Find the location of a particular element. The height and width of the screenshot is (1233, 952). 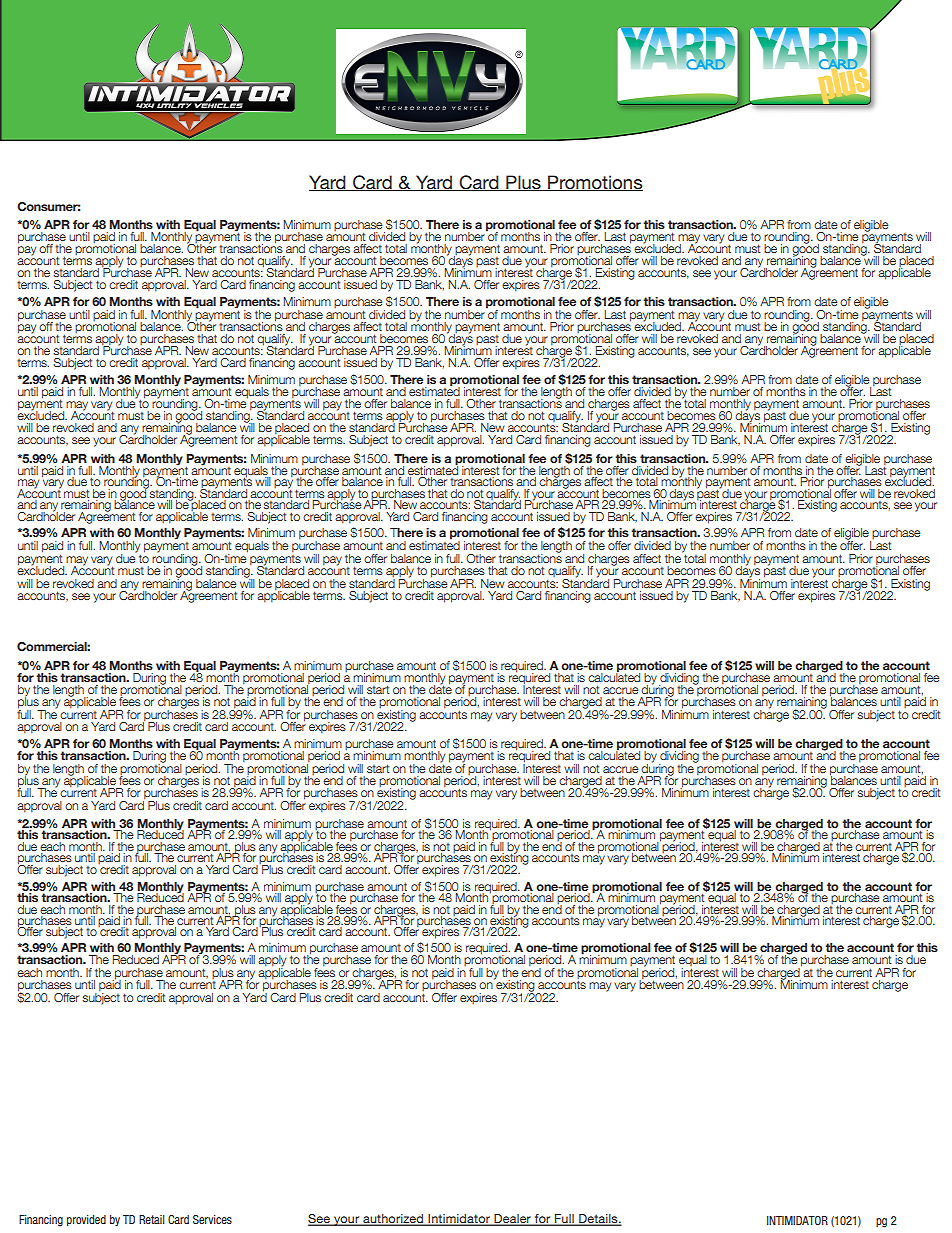

Promotions is located at coordinates (594, 183).
